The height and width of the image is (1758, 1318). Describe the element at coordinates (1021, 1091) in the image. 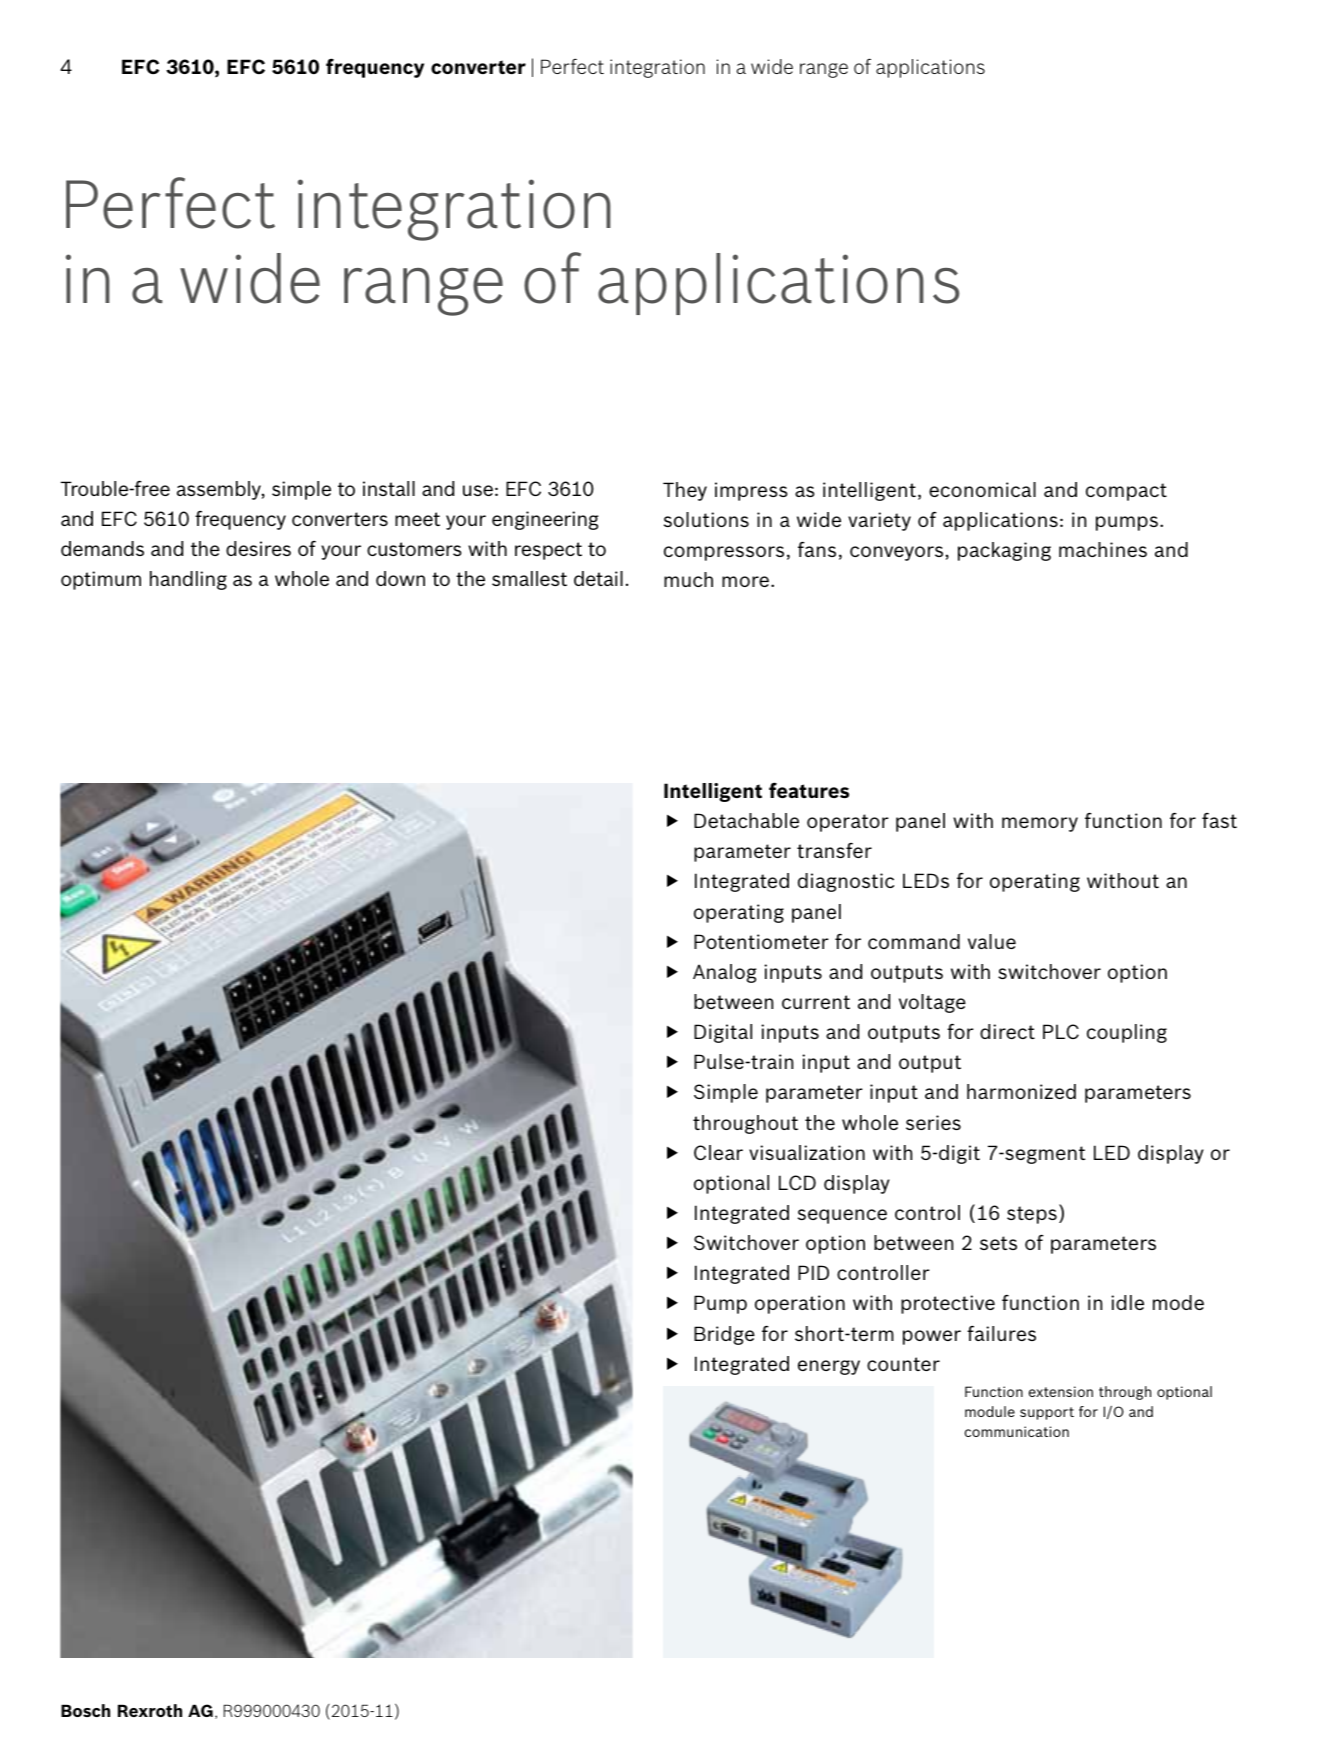

I see `harmonized` at that location.
